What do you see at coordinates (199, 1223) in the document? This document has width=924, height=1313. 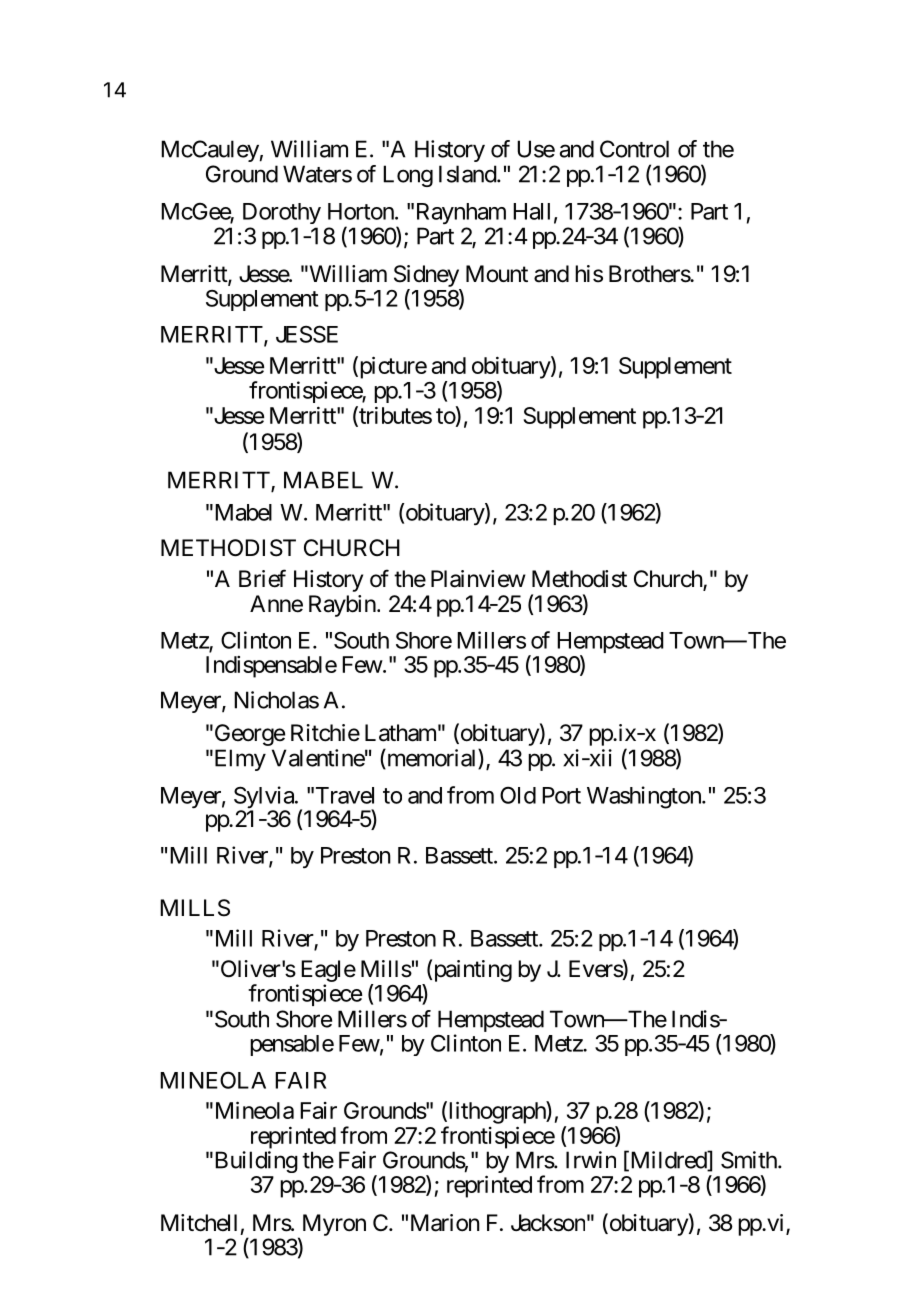 I see `Mitchell` at bounding box center [199, 1223].
